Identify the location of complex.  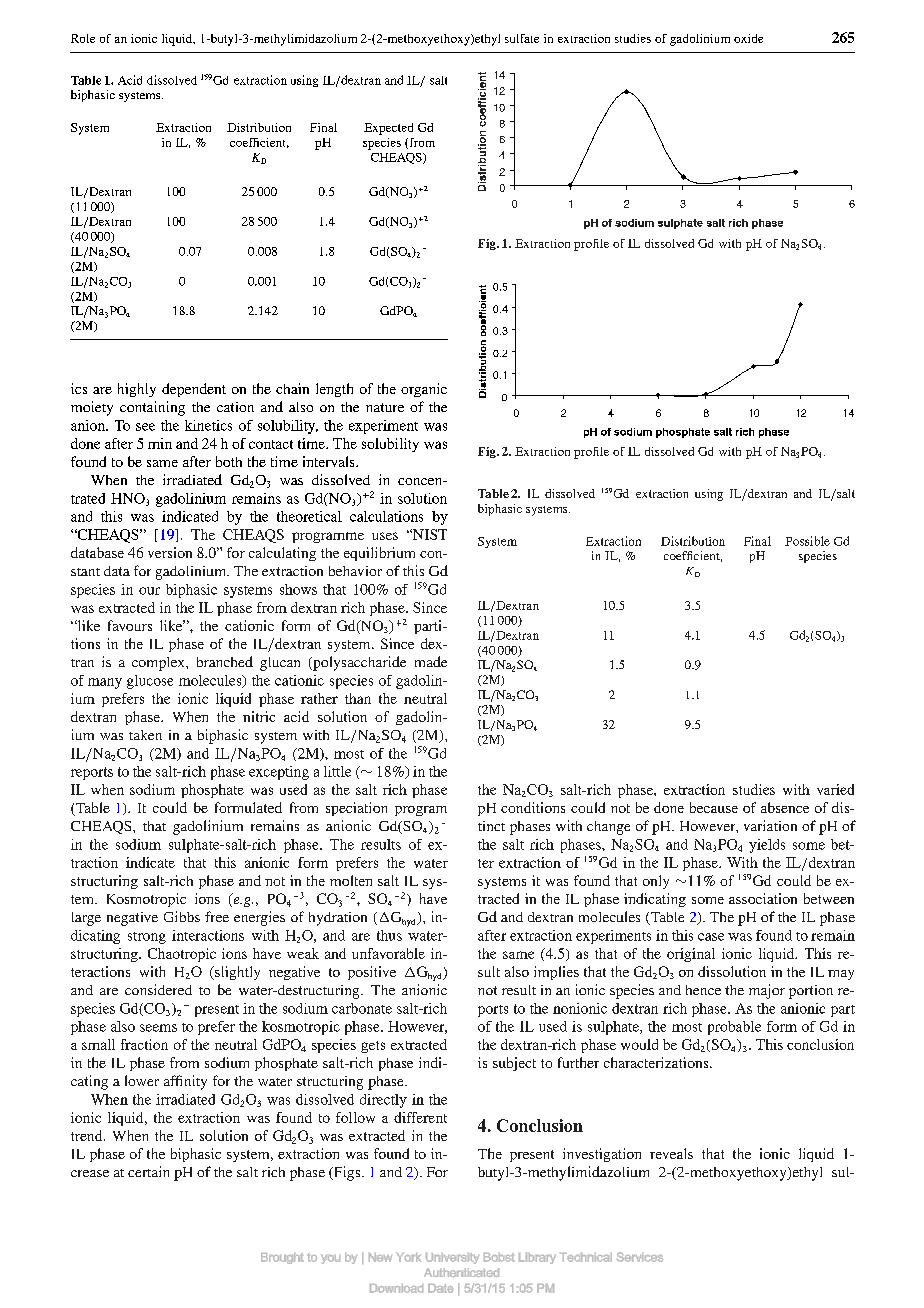
(159, 664).
